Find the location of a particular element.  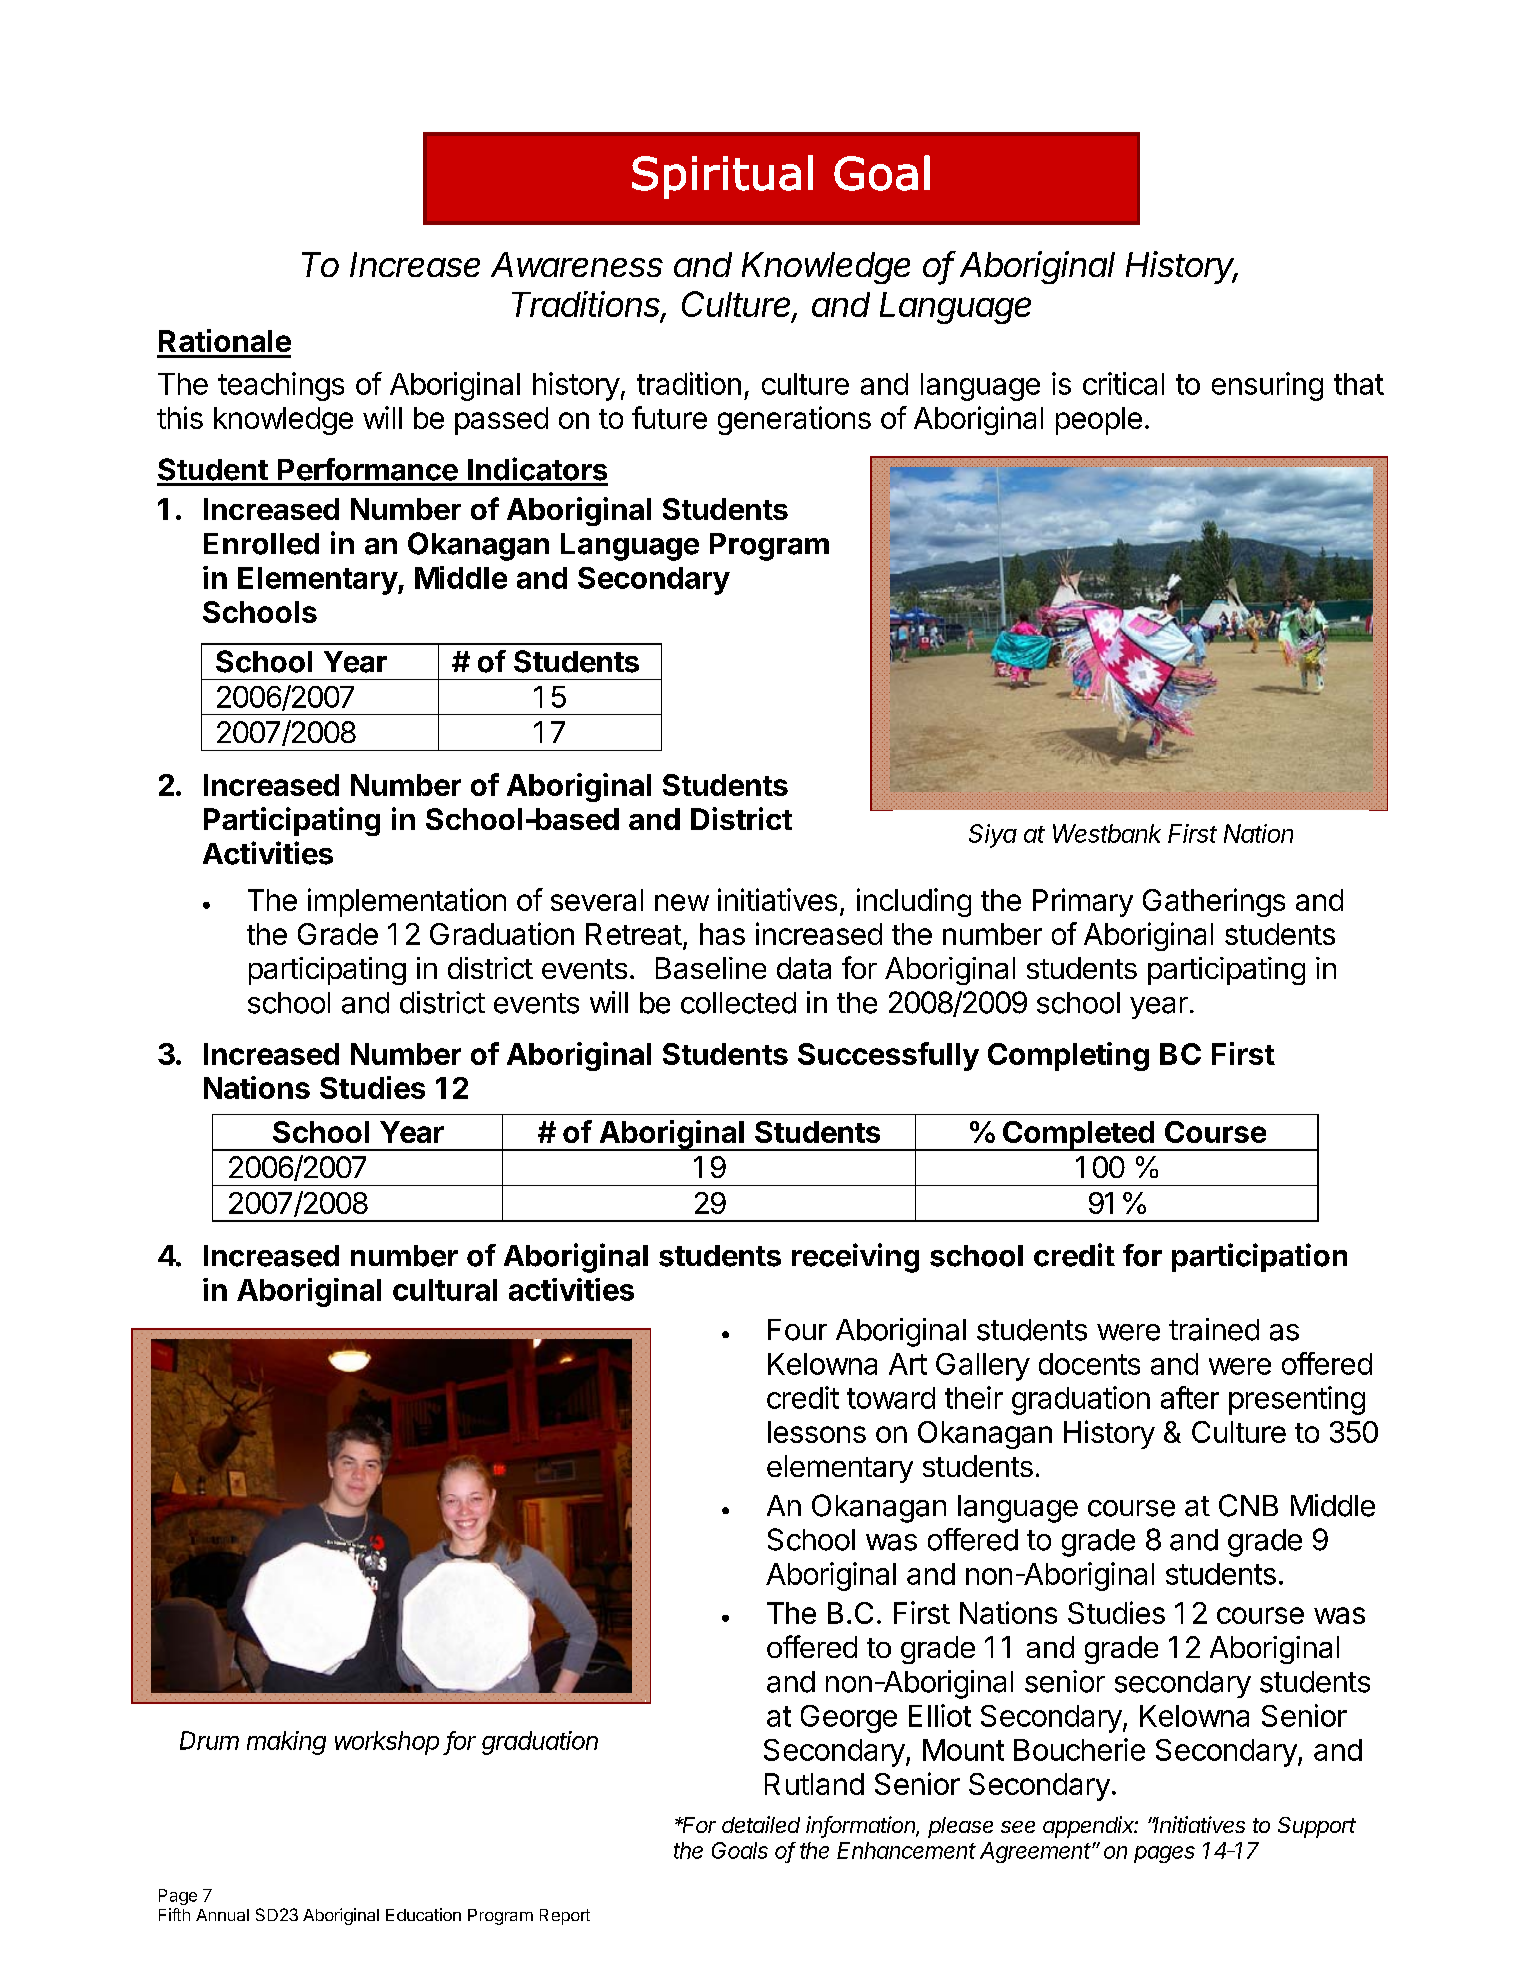

detailed is located at coordinates (761, 1824).
